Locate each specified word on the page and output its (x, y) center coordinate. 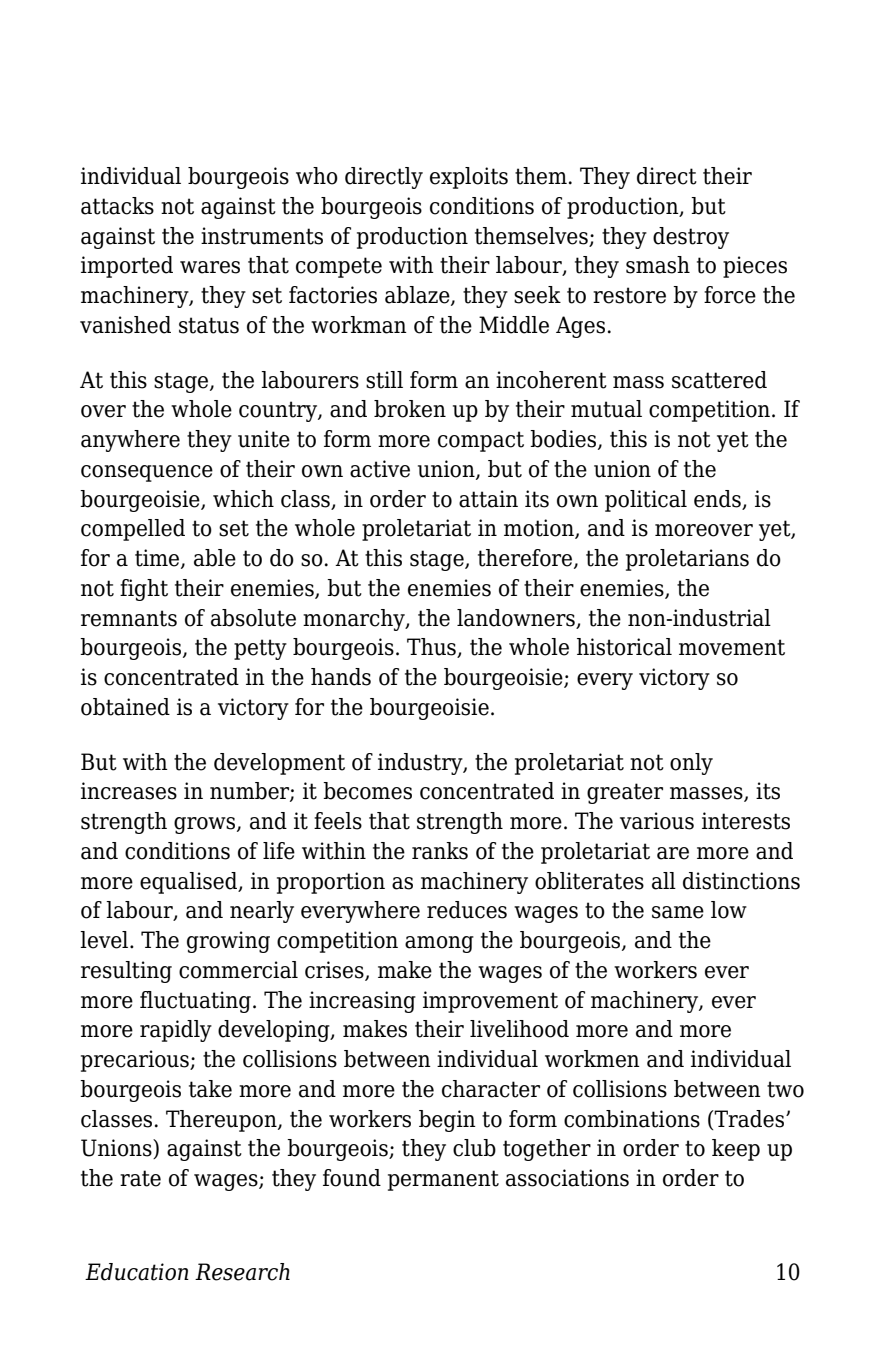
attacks (117, 206)
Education (137, 1272)
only (691, 764)
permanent (443, 1180)
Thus (432, 648)
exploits (469, 178)
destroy (691, 238)
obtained (125, 707)
